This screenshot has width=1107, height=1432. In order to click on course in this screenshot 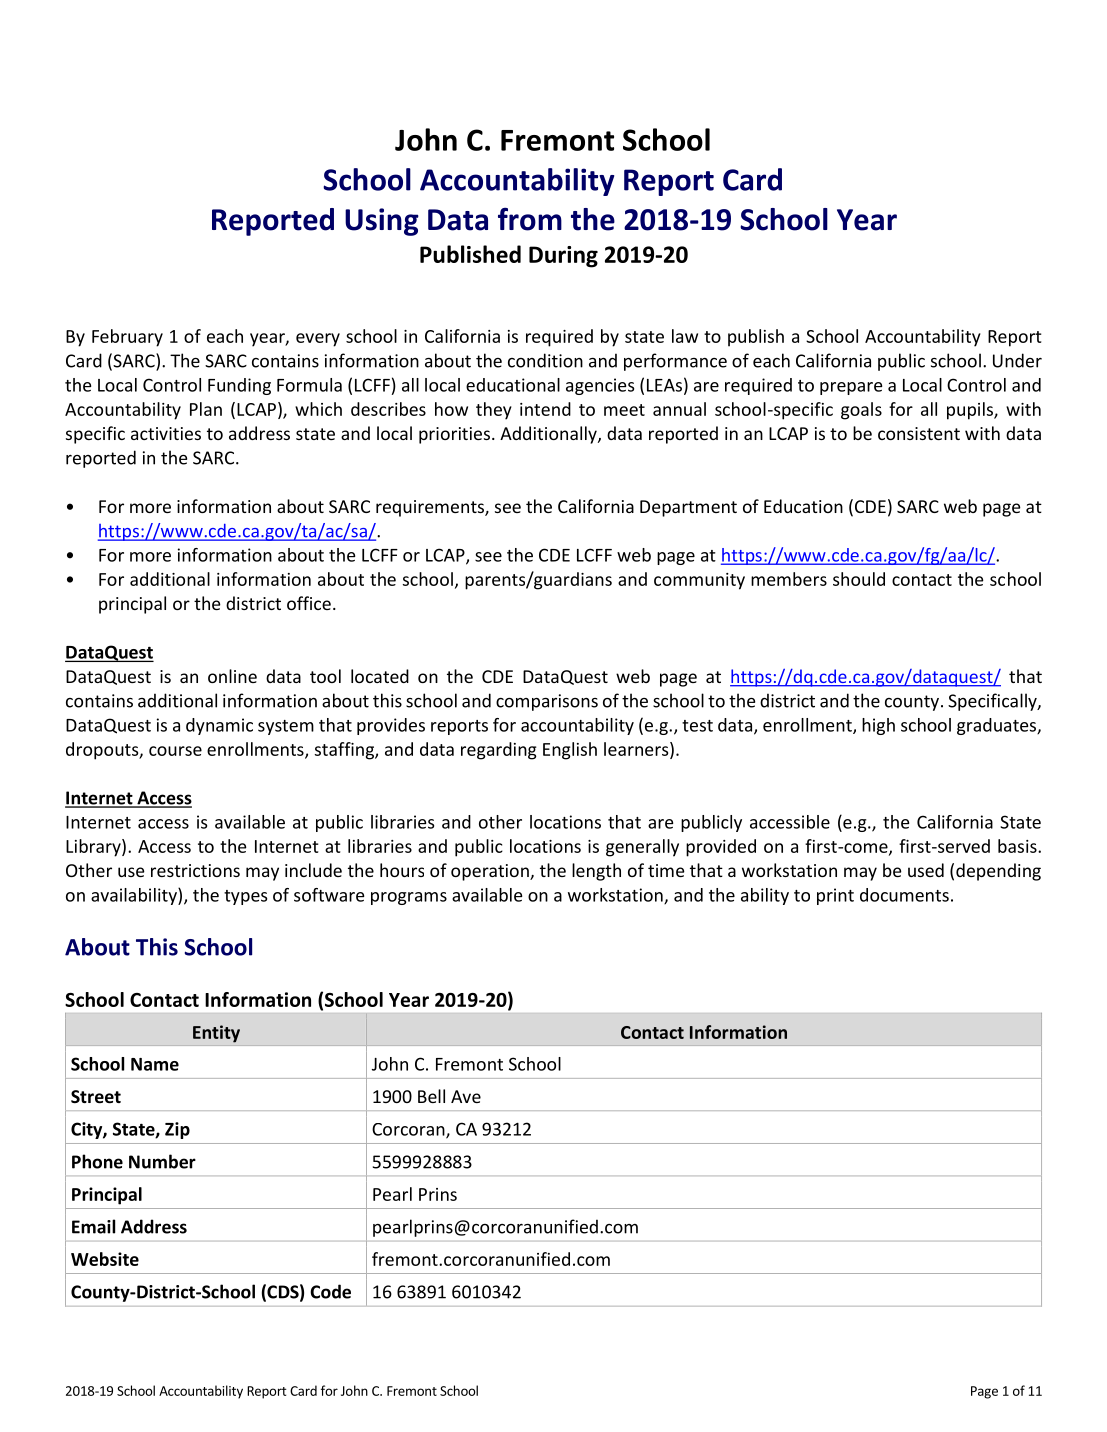, I will do `click(175, 751)`.
